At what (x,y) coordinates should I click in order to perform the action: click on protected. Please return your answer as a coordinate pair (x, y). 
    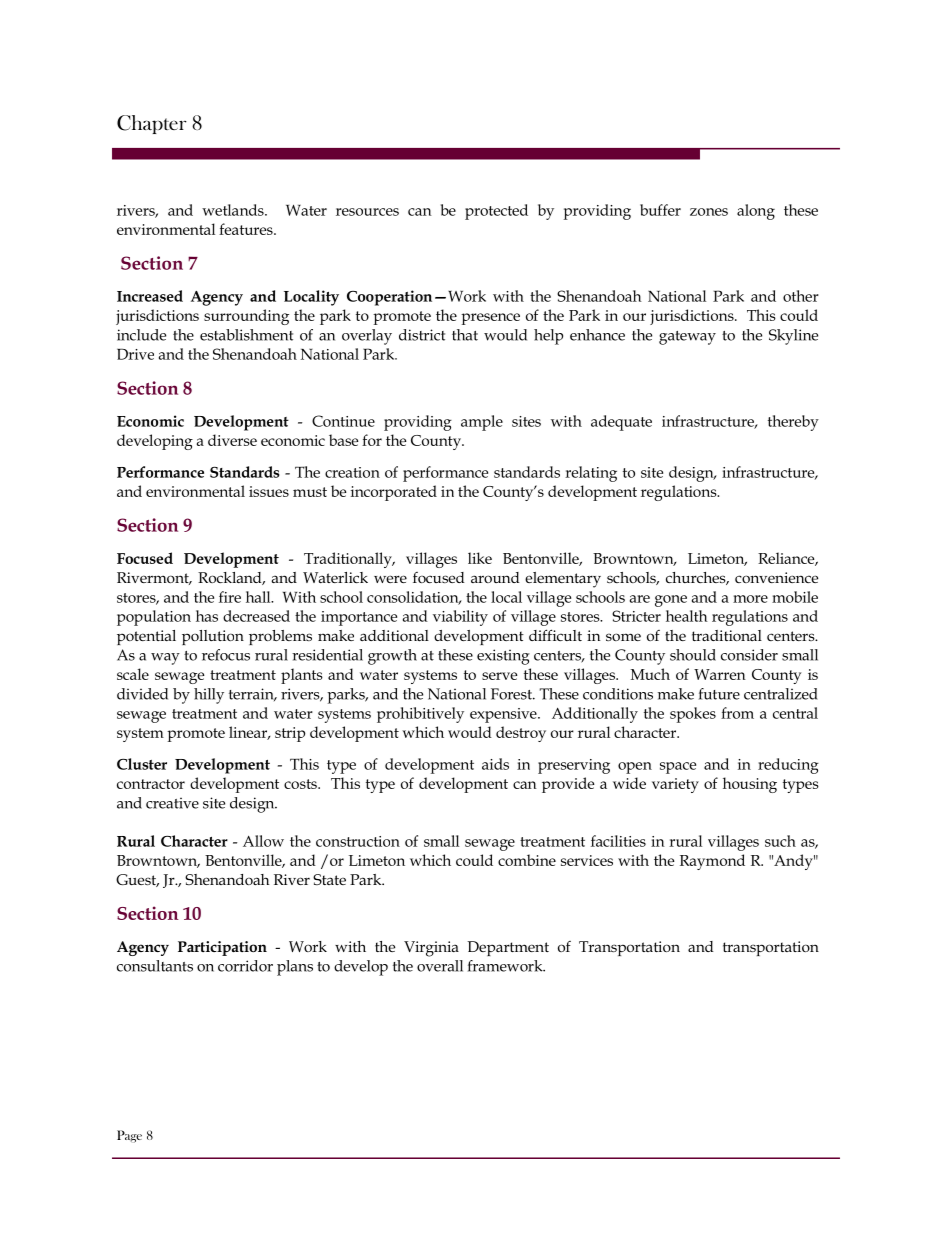
    Looking at the image, I should click on (496, 212).
